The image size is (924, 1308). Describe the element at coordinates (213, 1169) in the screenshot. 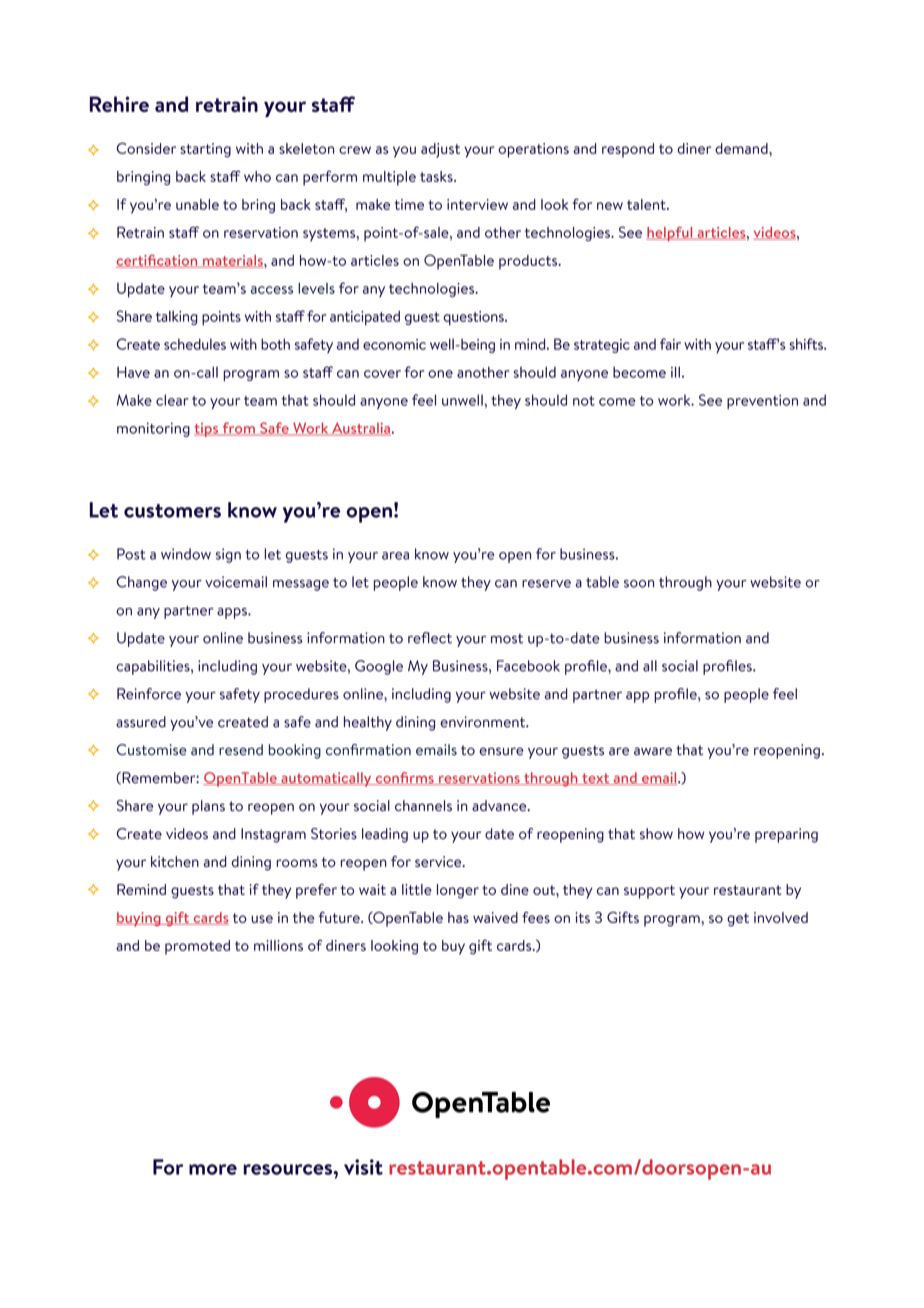

I see `more` at that location.
